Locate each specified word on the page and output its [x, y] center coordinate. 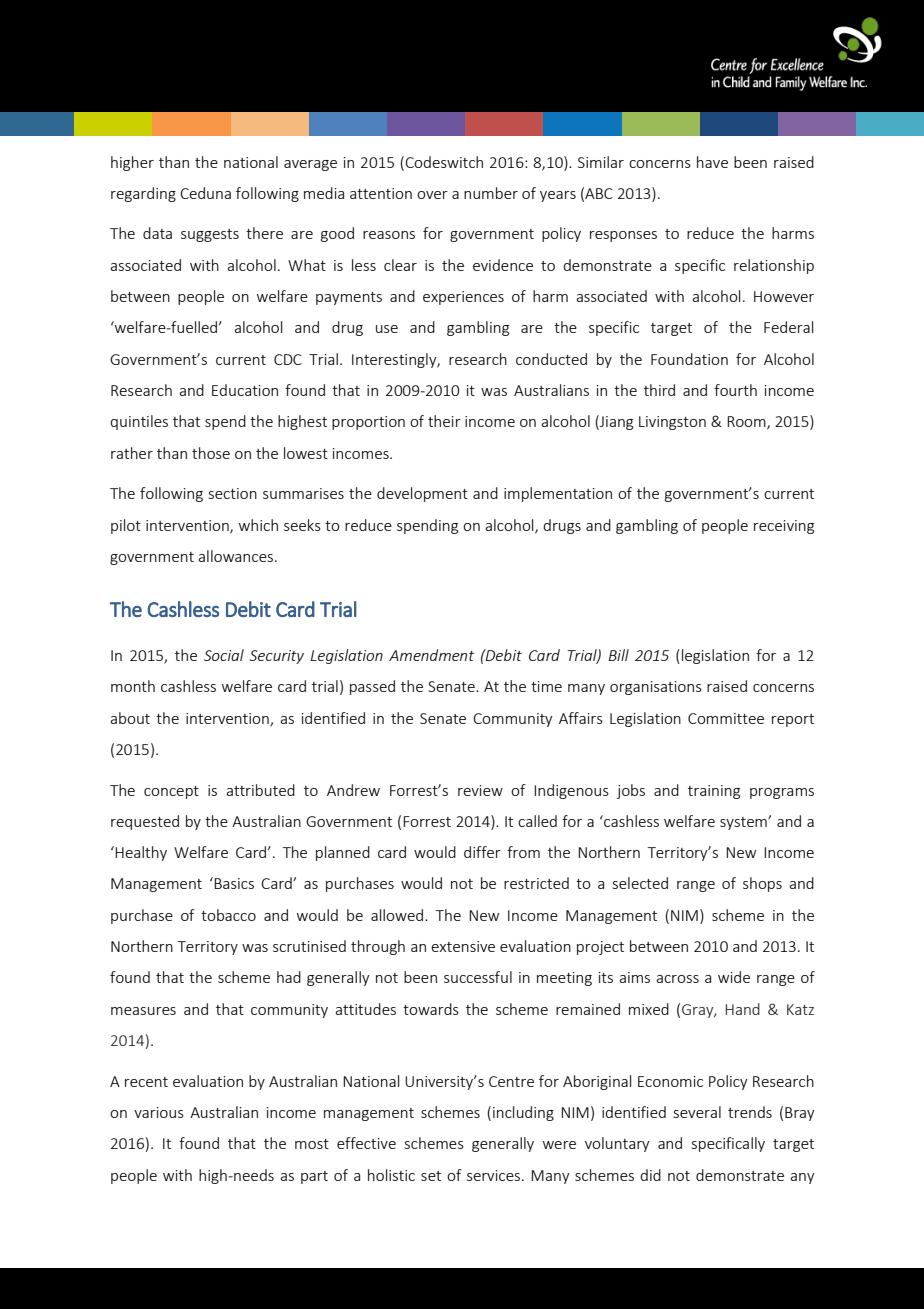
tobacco [228, 915]
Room [747, 423]
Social [224, 655]
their [444, 421]
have [712, 162]
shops [762, 884]
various [159, 1112]
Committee [726, 718]
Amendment [431, 655]
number [491, 193]
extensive [463, 946]
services [493, 1175]
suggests [210, 235]
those [211, 453]
